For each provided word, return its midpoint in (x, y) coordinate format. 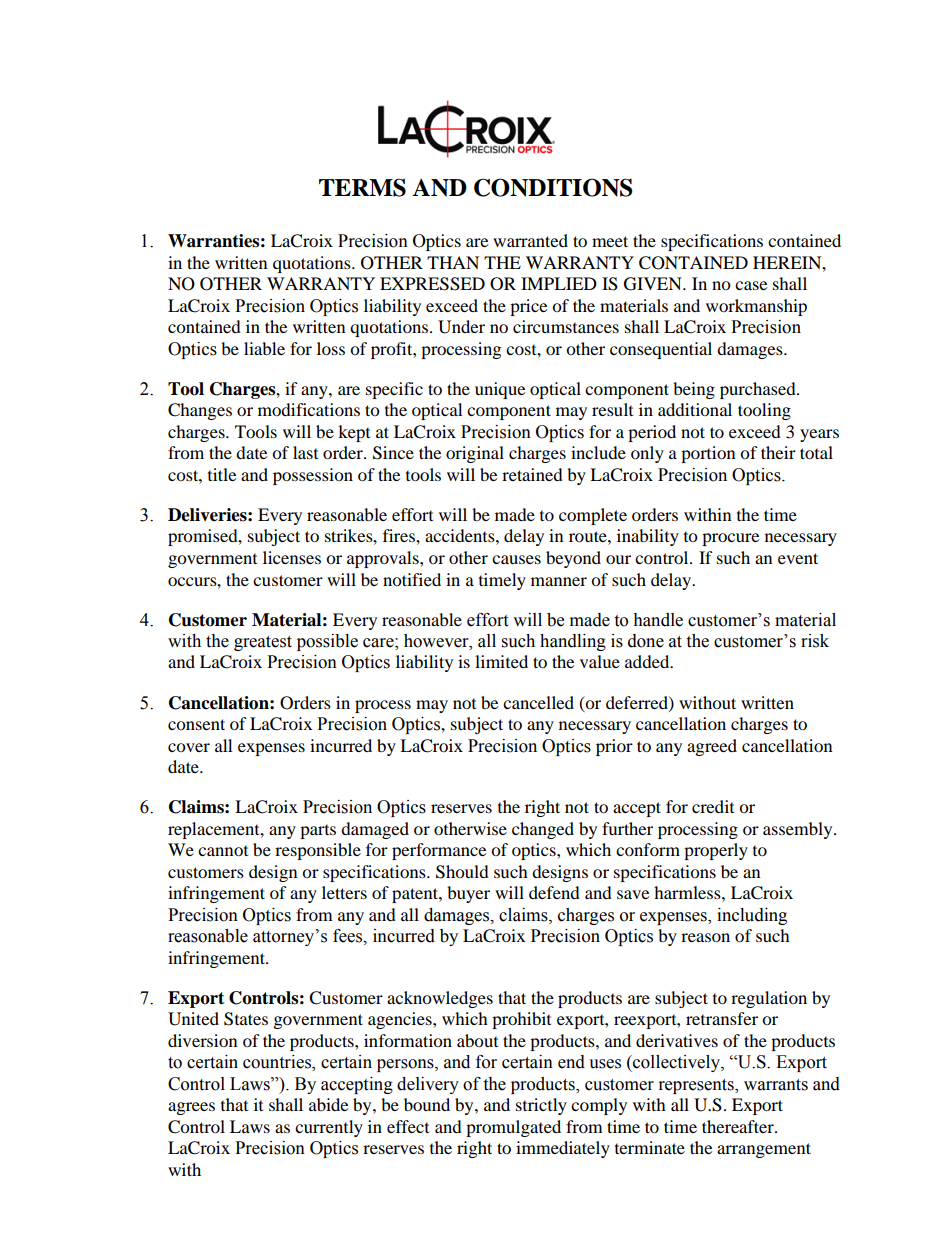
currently (329, 1128)
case (751, 285)
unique (500, 390)
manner (559, 581)
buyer (468, 894)
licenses (292, 557)
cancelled (538, 702)
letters (344, 892)
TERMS (362, 187)
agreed (712, 747)
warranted (530, 240)
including (752, 916)
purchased (759, 390)
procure (730, 539)
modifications (309, 409)
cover (189, 747)
